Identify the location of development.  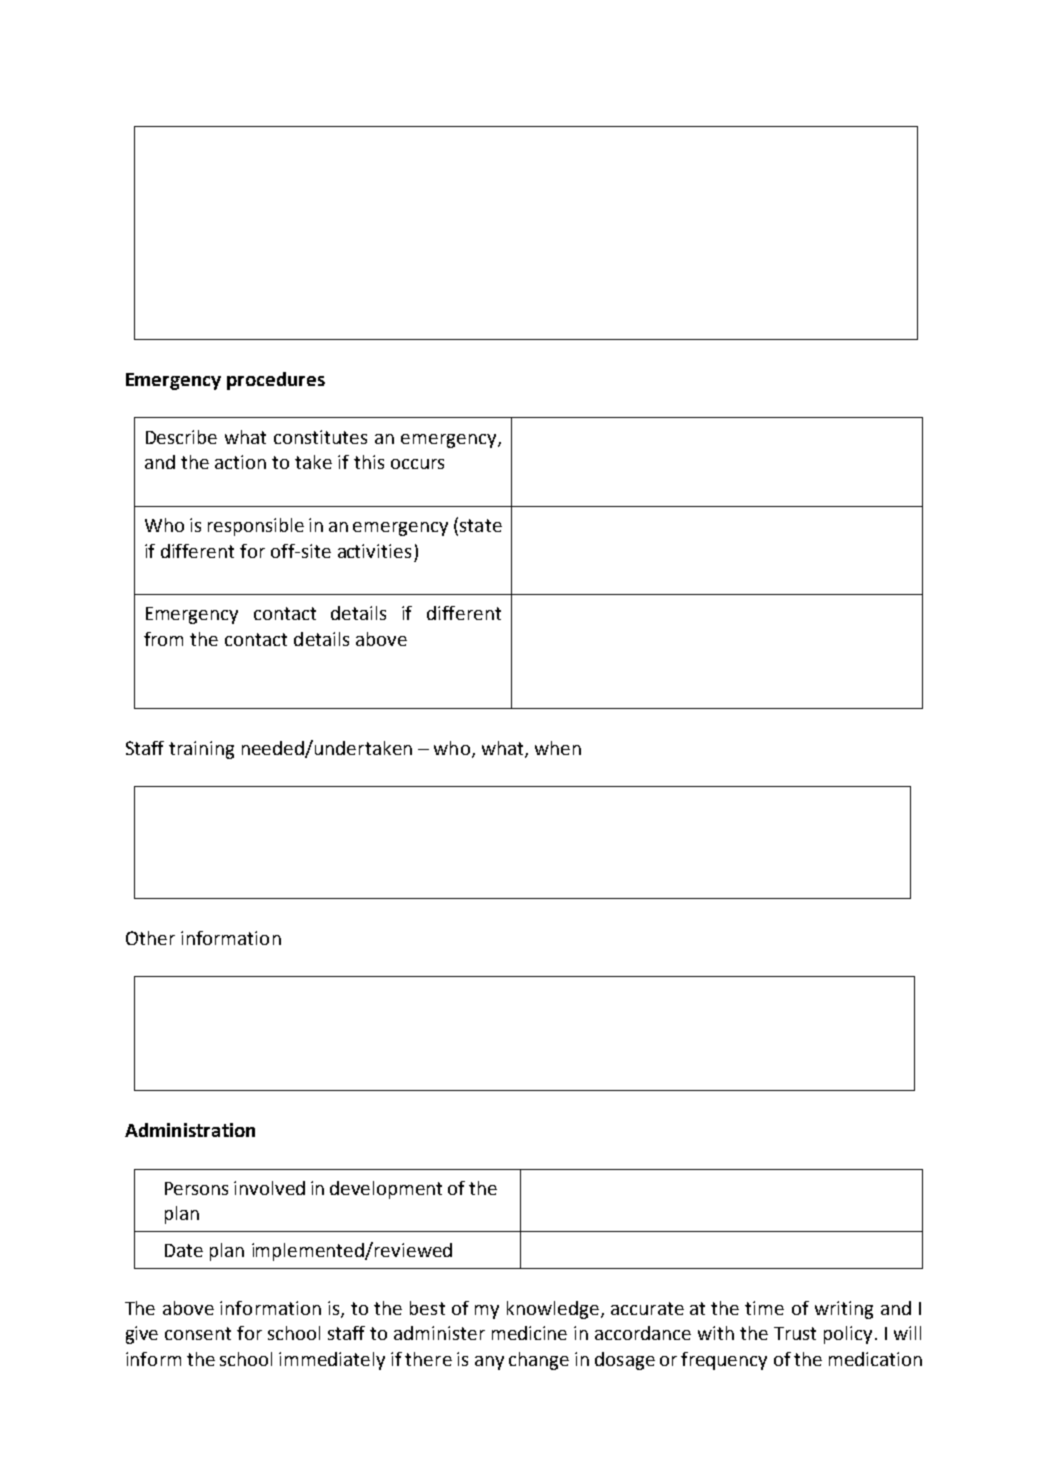
(386, 1190).
